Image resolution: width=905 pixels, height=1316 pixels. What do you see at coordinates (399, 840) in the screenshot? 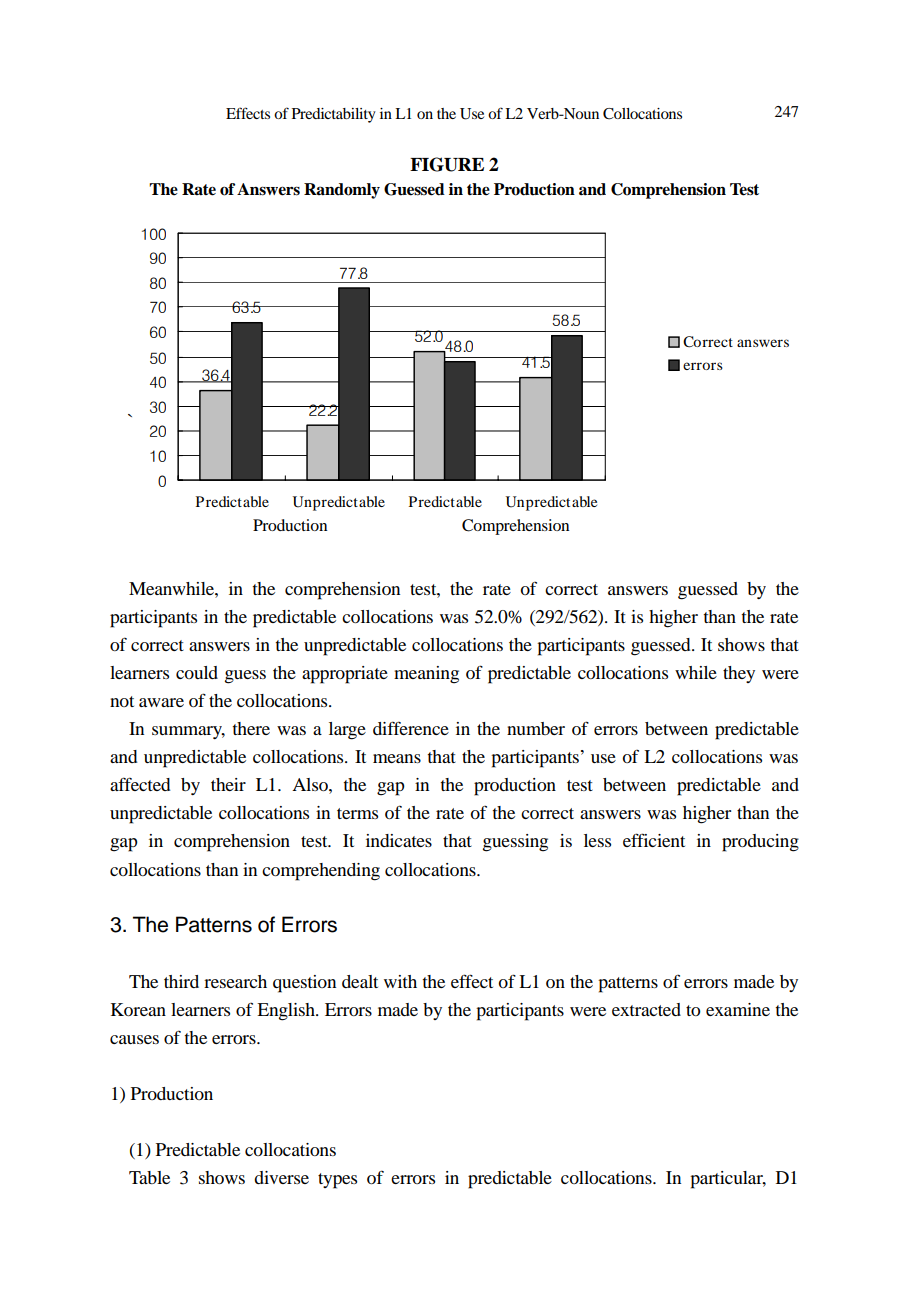
I see `indicates` at bounding box center [399, 840].
